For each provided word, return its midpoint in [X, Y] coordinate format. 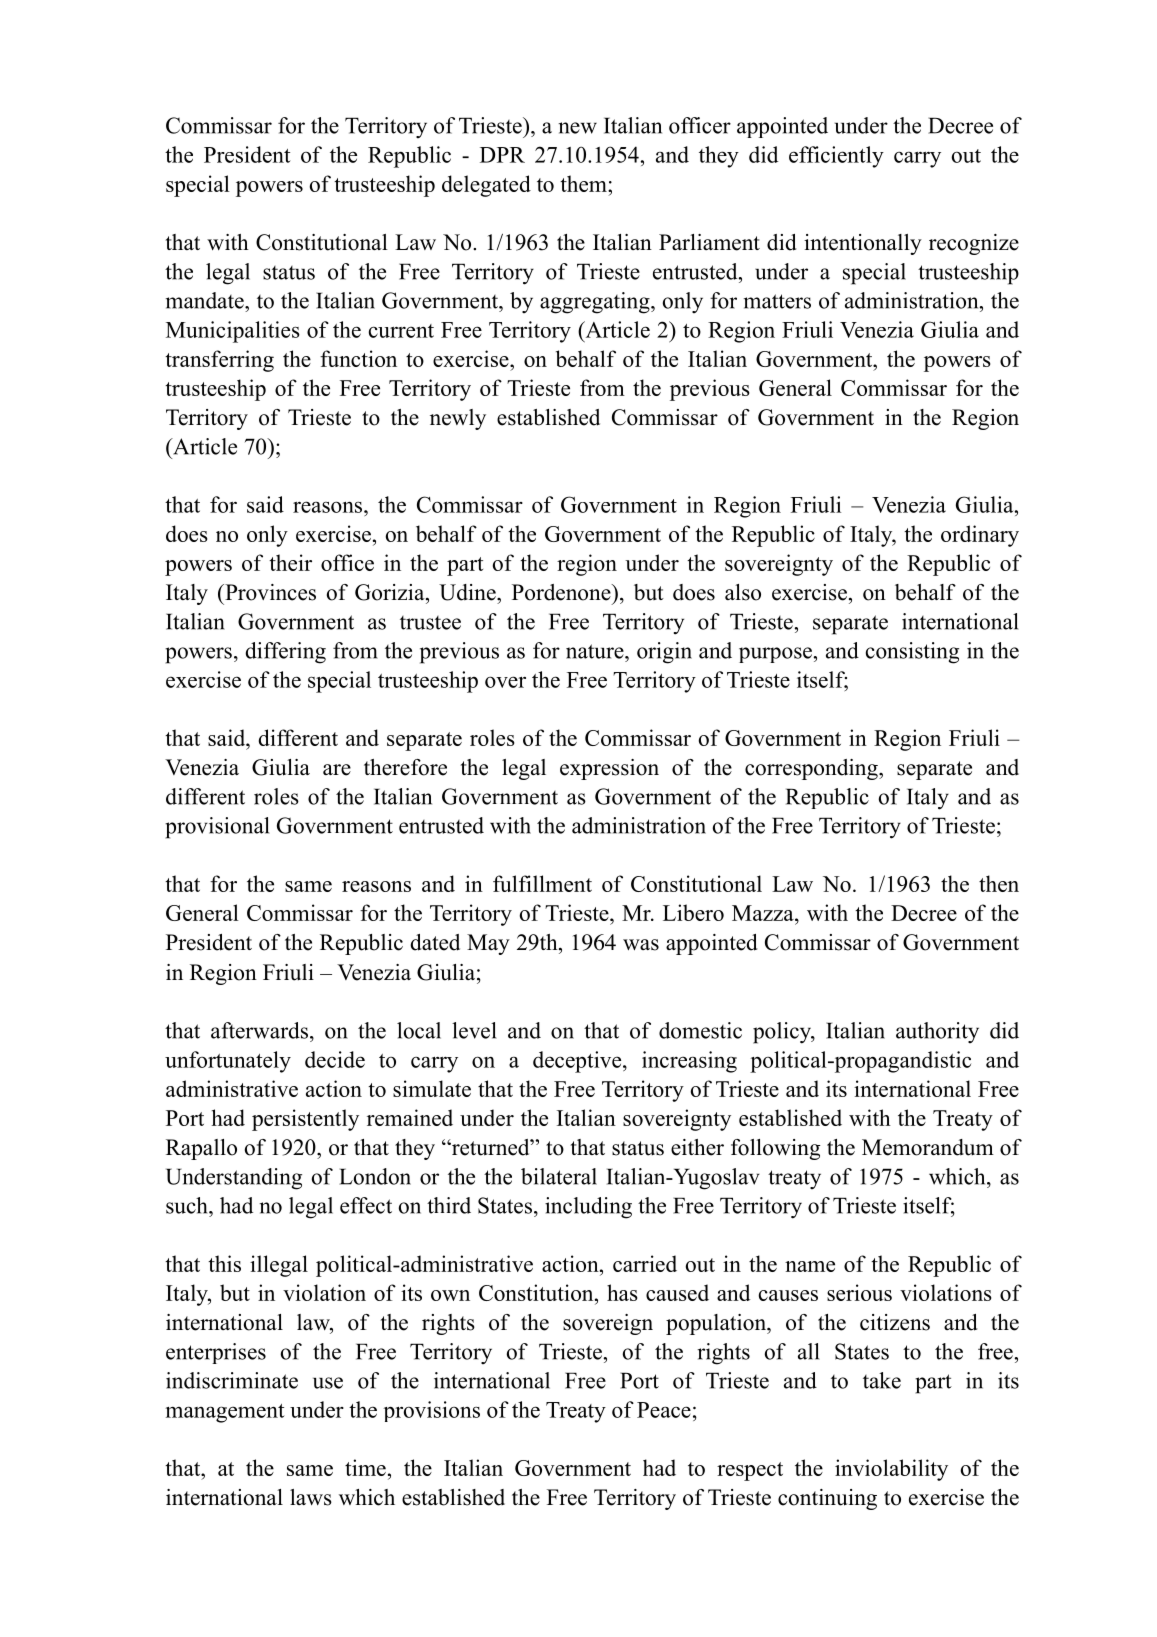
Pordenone [562, 592]
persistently [305, 1120]
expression [609, 769]
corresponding [812, 769]
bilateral [559, 1176]
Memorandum [928, 1147]
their [290, 562]
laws [311, 1497]
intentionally [863, 244]
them [584, 183]
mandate [206, 300]
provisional [217, 828]
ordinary [980, 536]
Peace [664, 1410]
